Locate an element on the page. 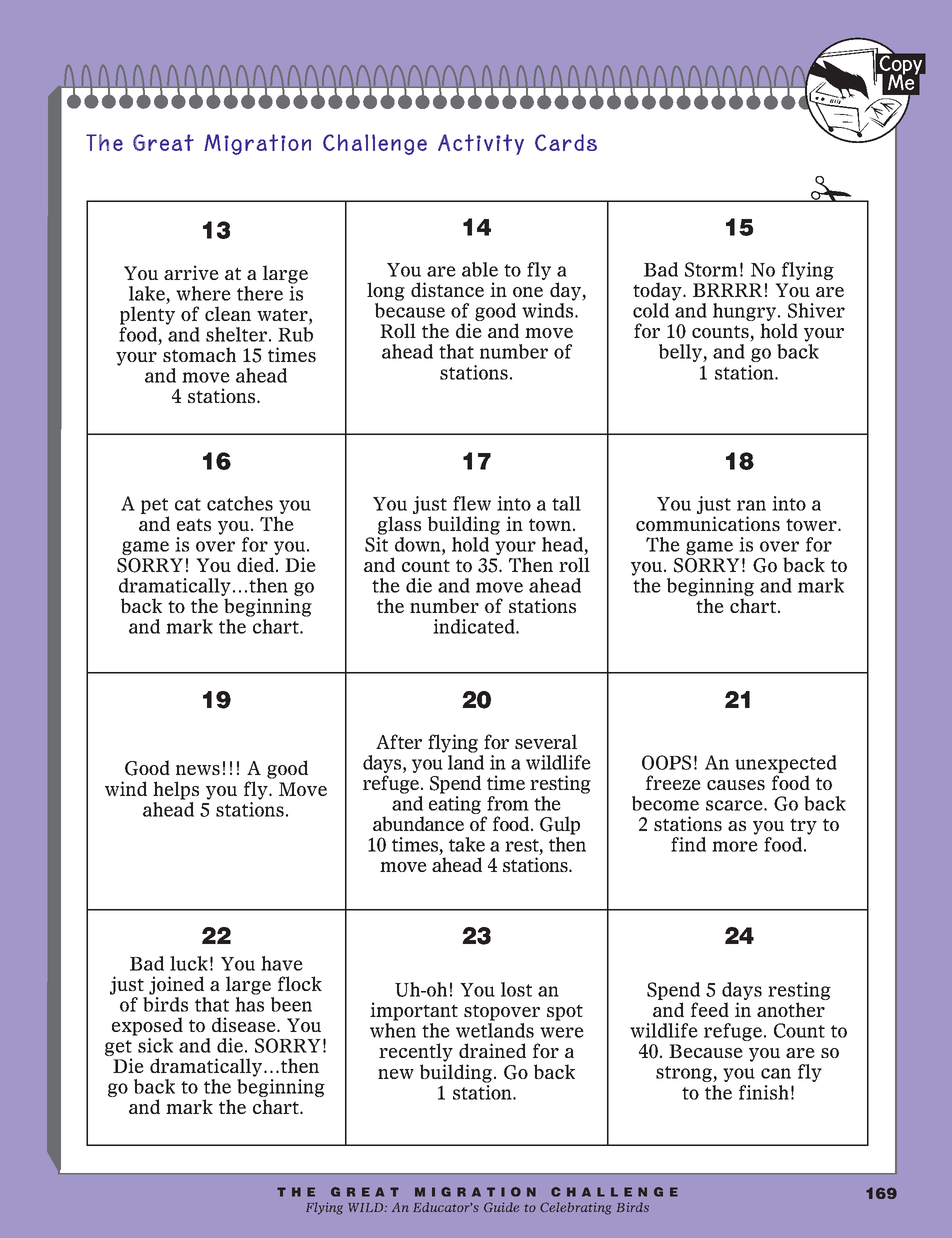 This image has height=1238, width=952. unexpected is located at coordinates (786, 765).
